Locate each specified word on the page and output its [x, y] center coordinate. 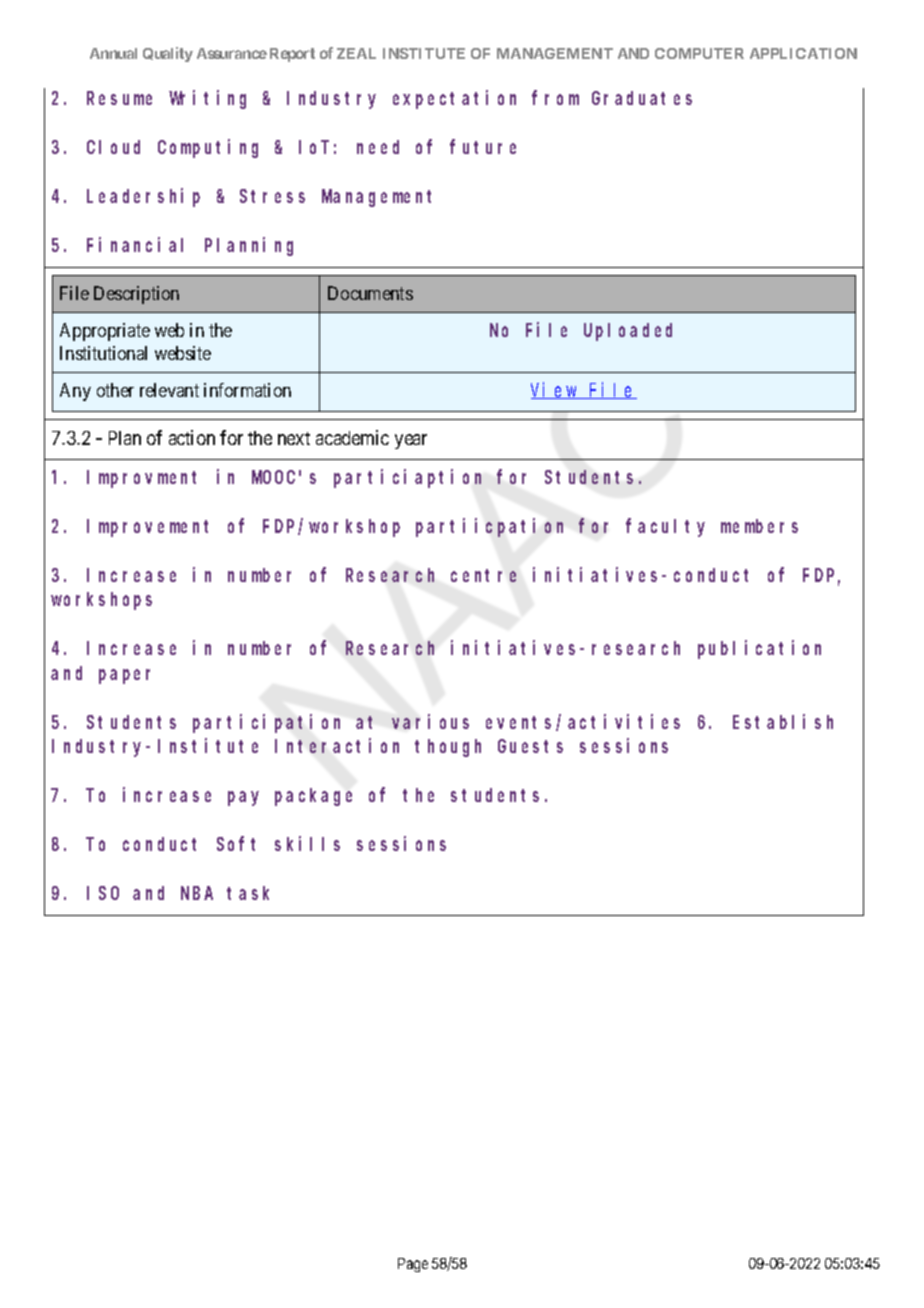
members [759, 526]
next [294, 438]
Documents [370, 293]
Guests [530, 746]
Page [413, 1265]
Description [136, 295]
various [430, 721]
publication [759, 649]
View [555, 390]
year [411, 441]
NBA [197, 893]
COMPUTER [699, 53]
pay [243, 798]
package [313, 797]
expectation [454, 99]
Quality [168, 54]
